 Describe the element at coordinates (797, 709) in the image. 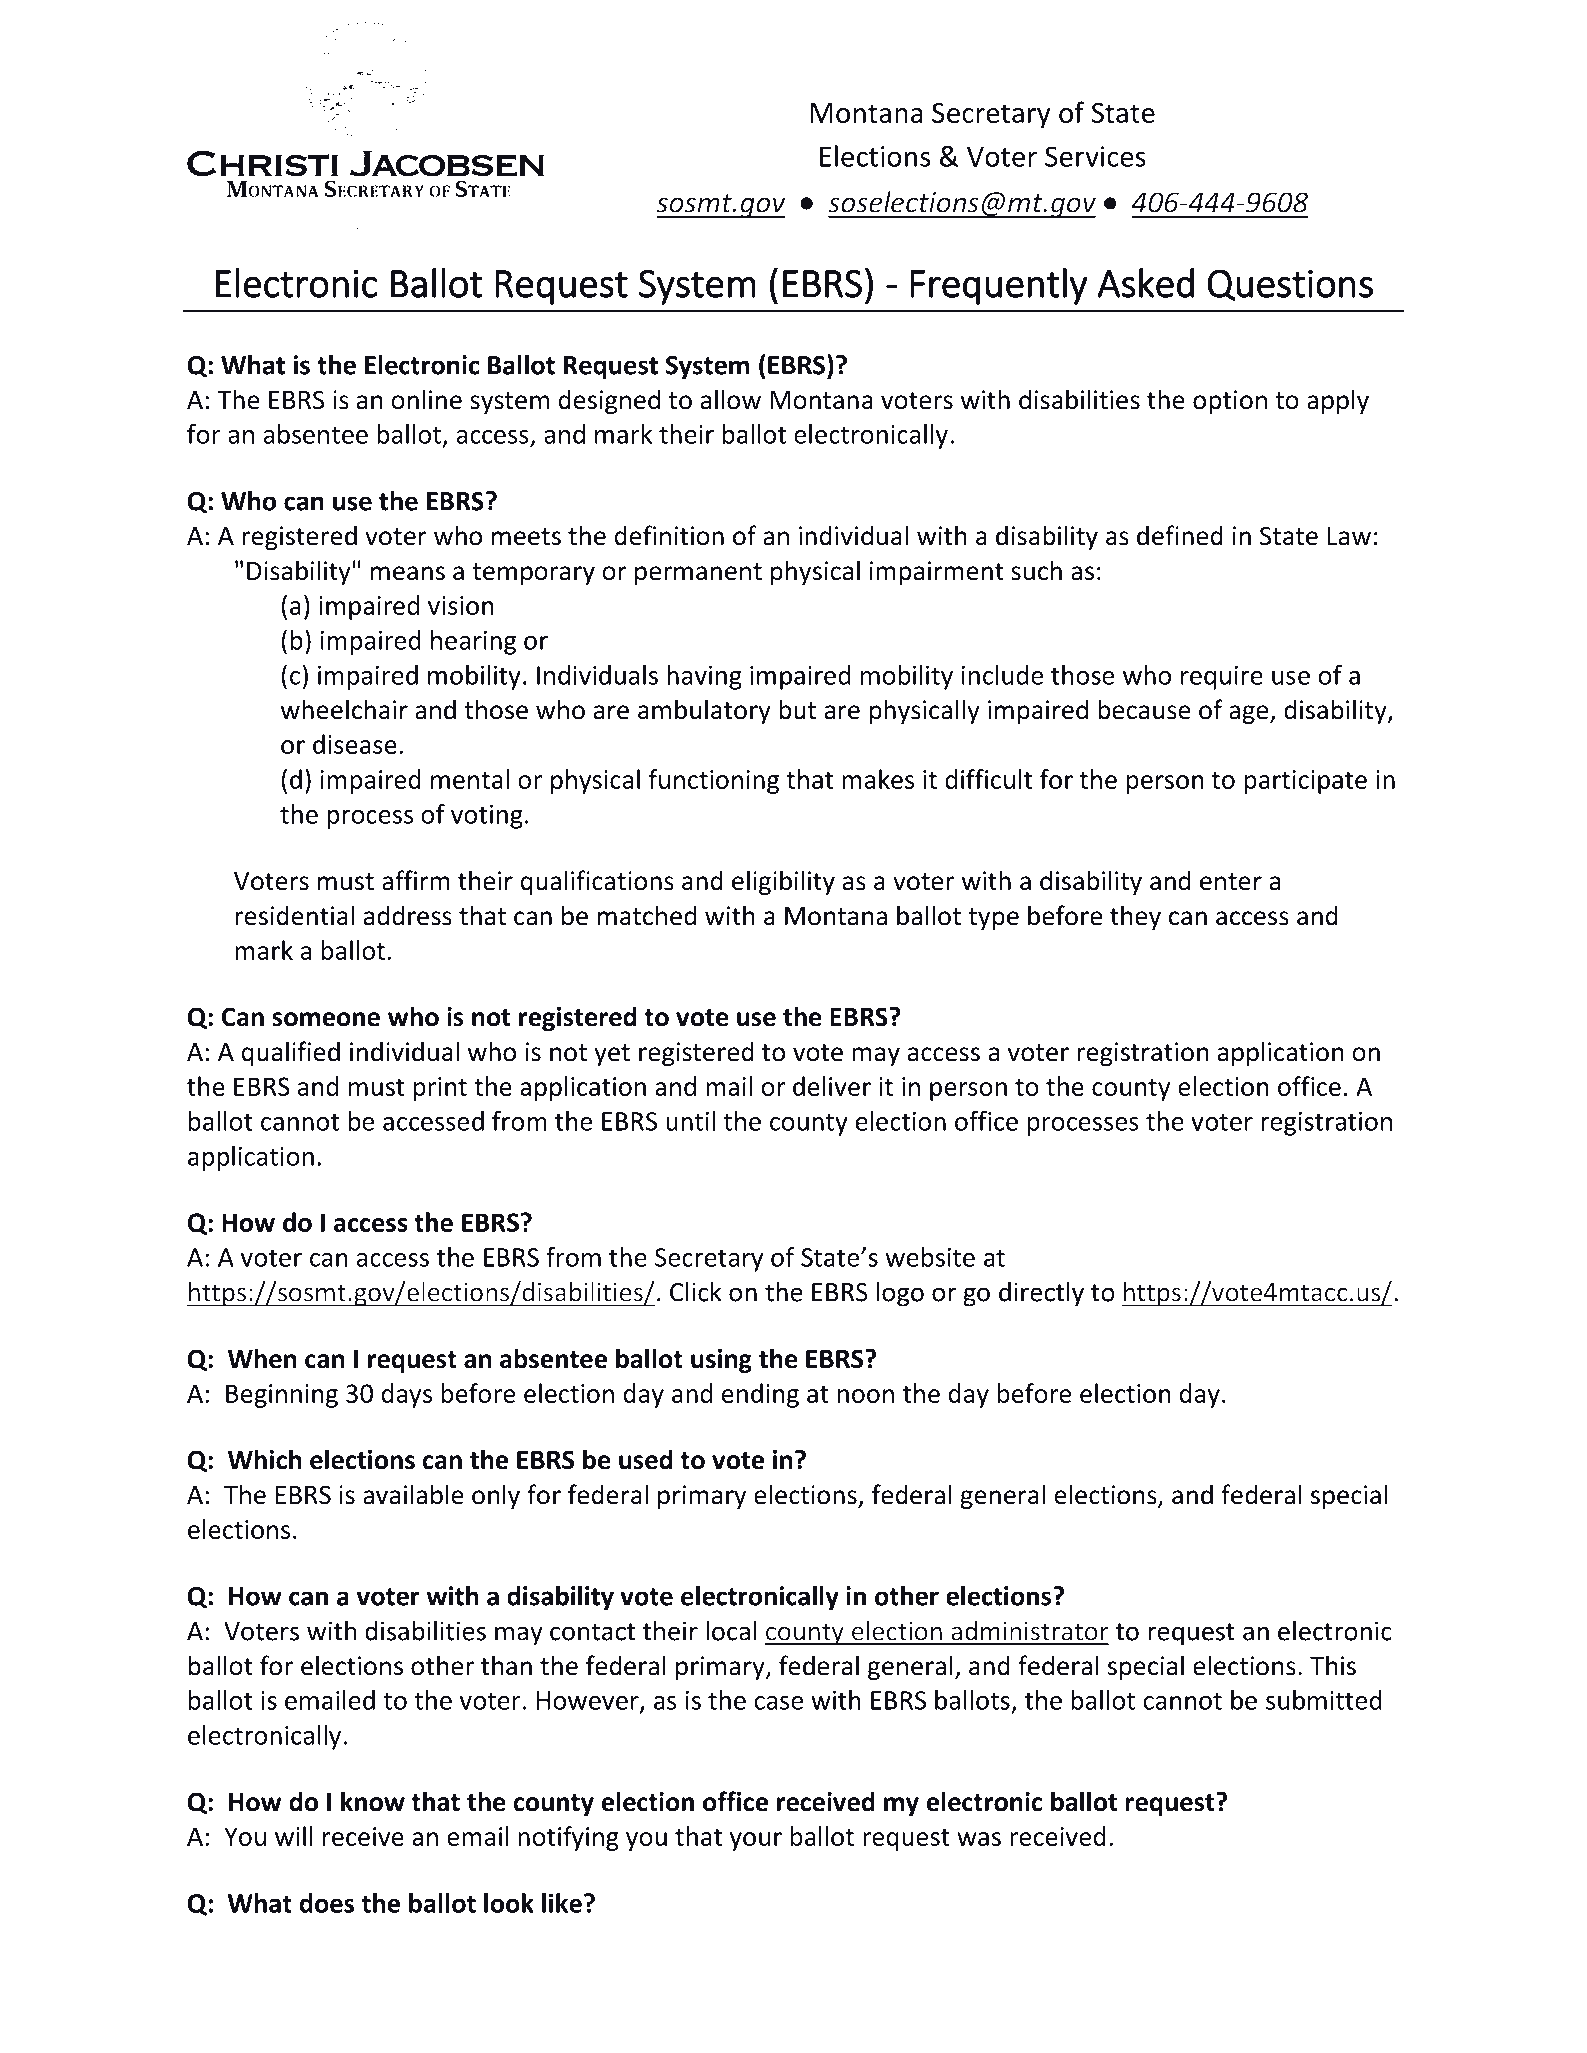

I see `but` at that location.
